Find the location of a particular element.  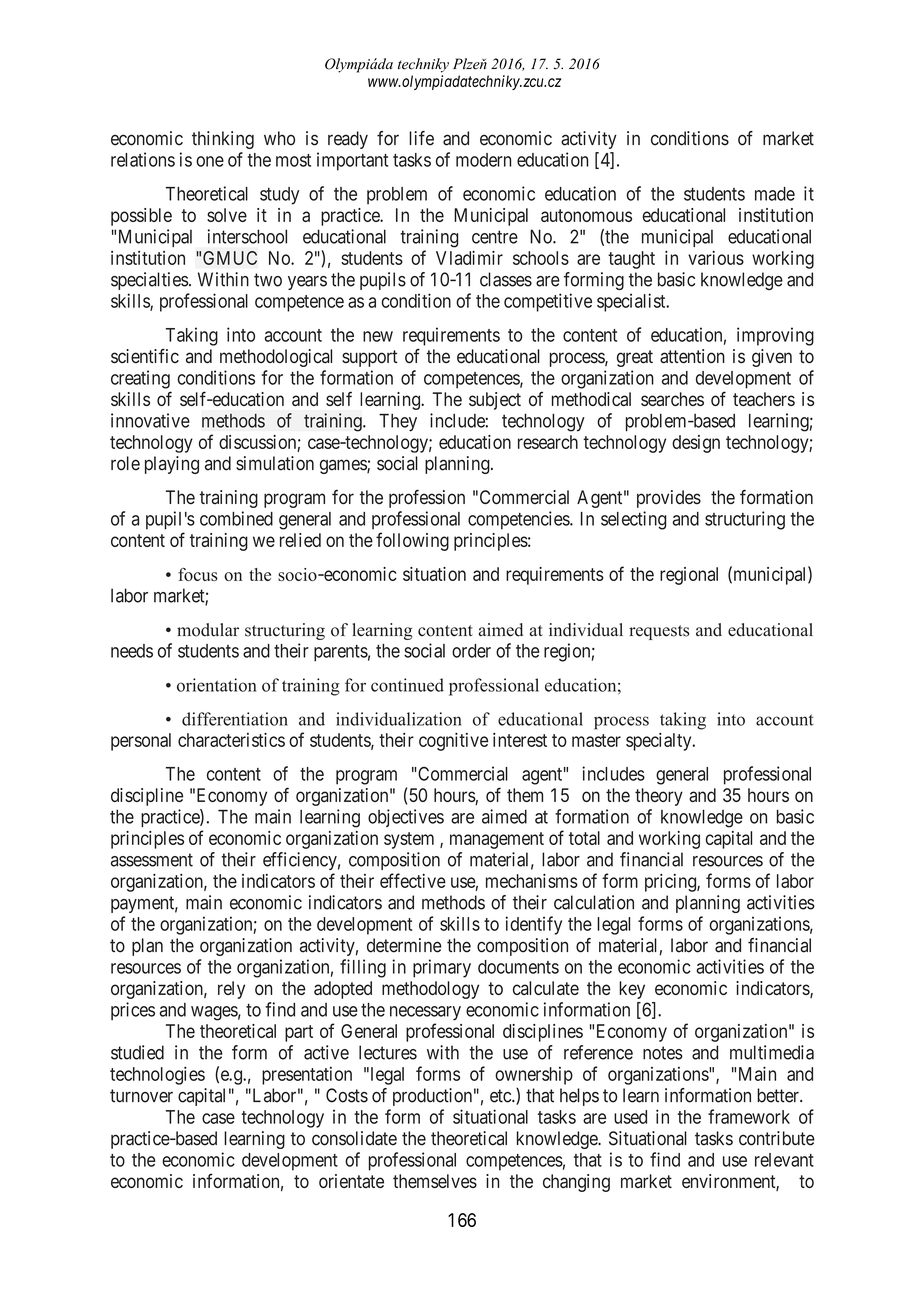

key is located at coordinates (632, 990).
